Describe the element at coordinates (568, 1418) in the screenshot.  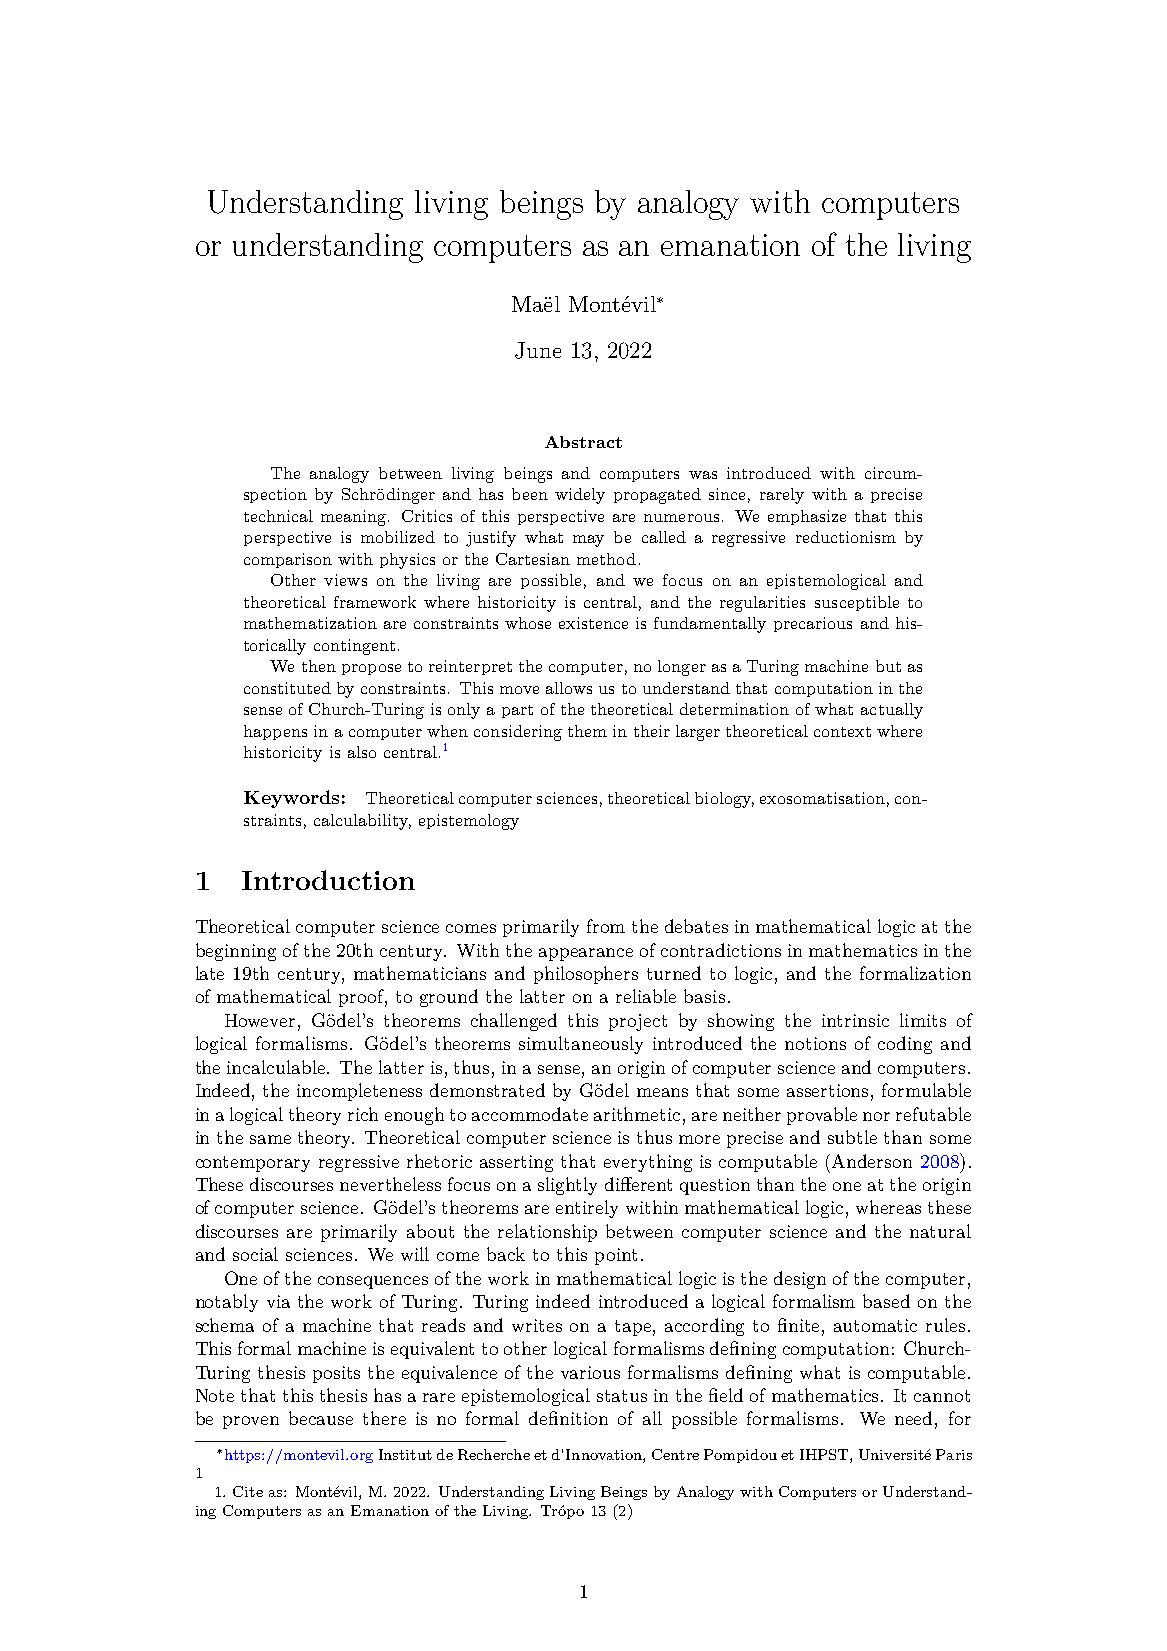
I see `definition` at that location.
